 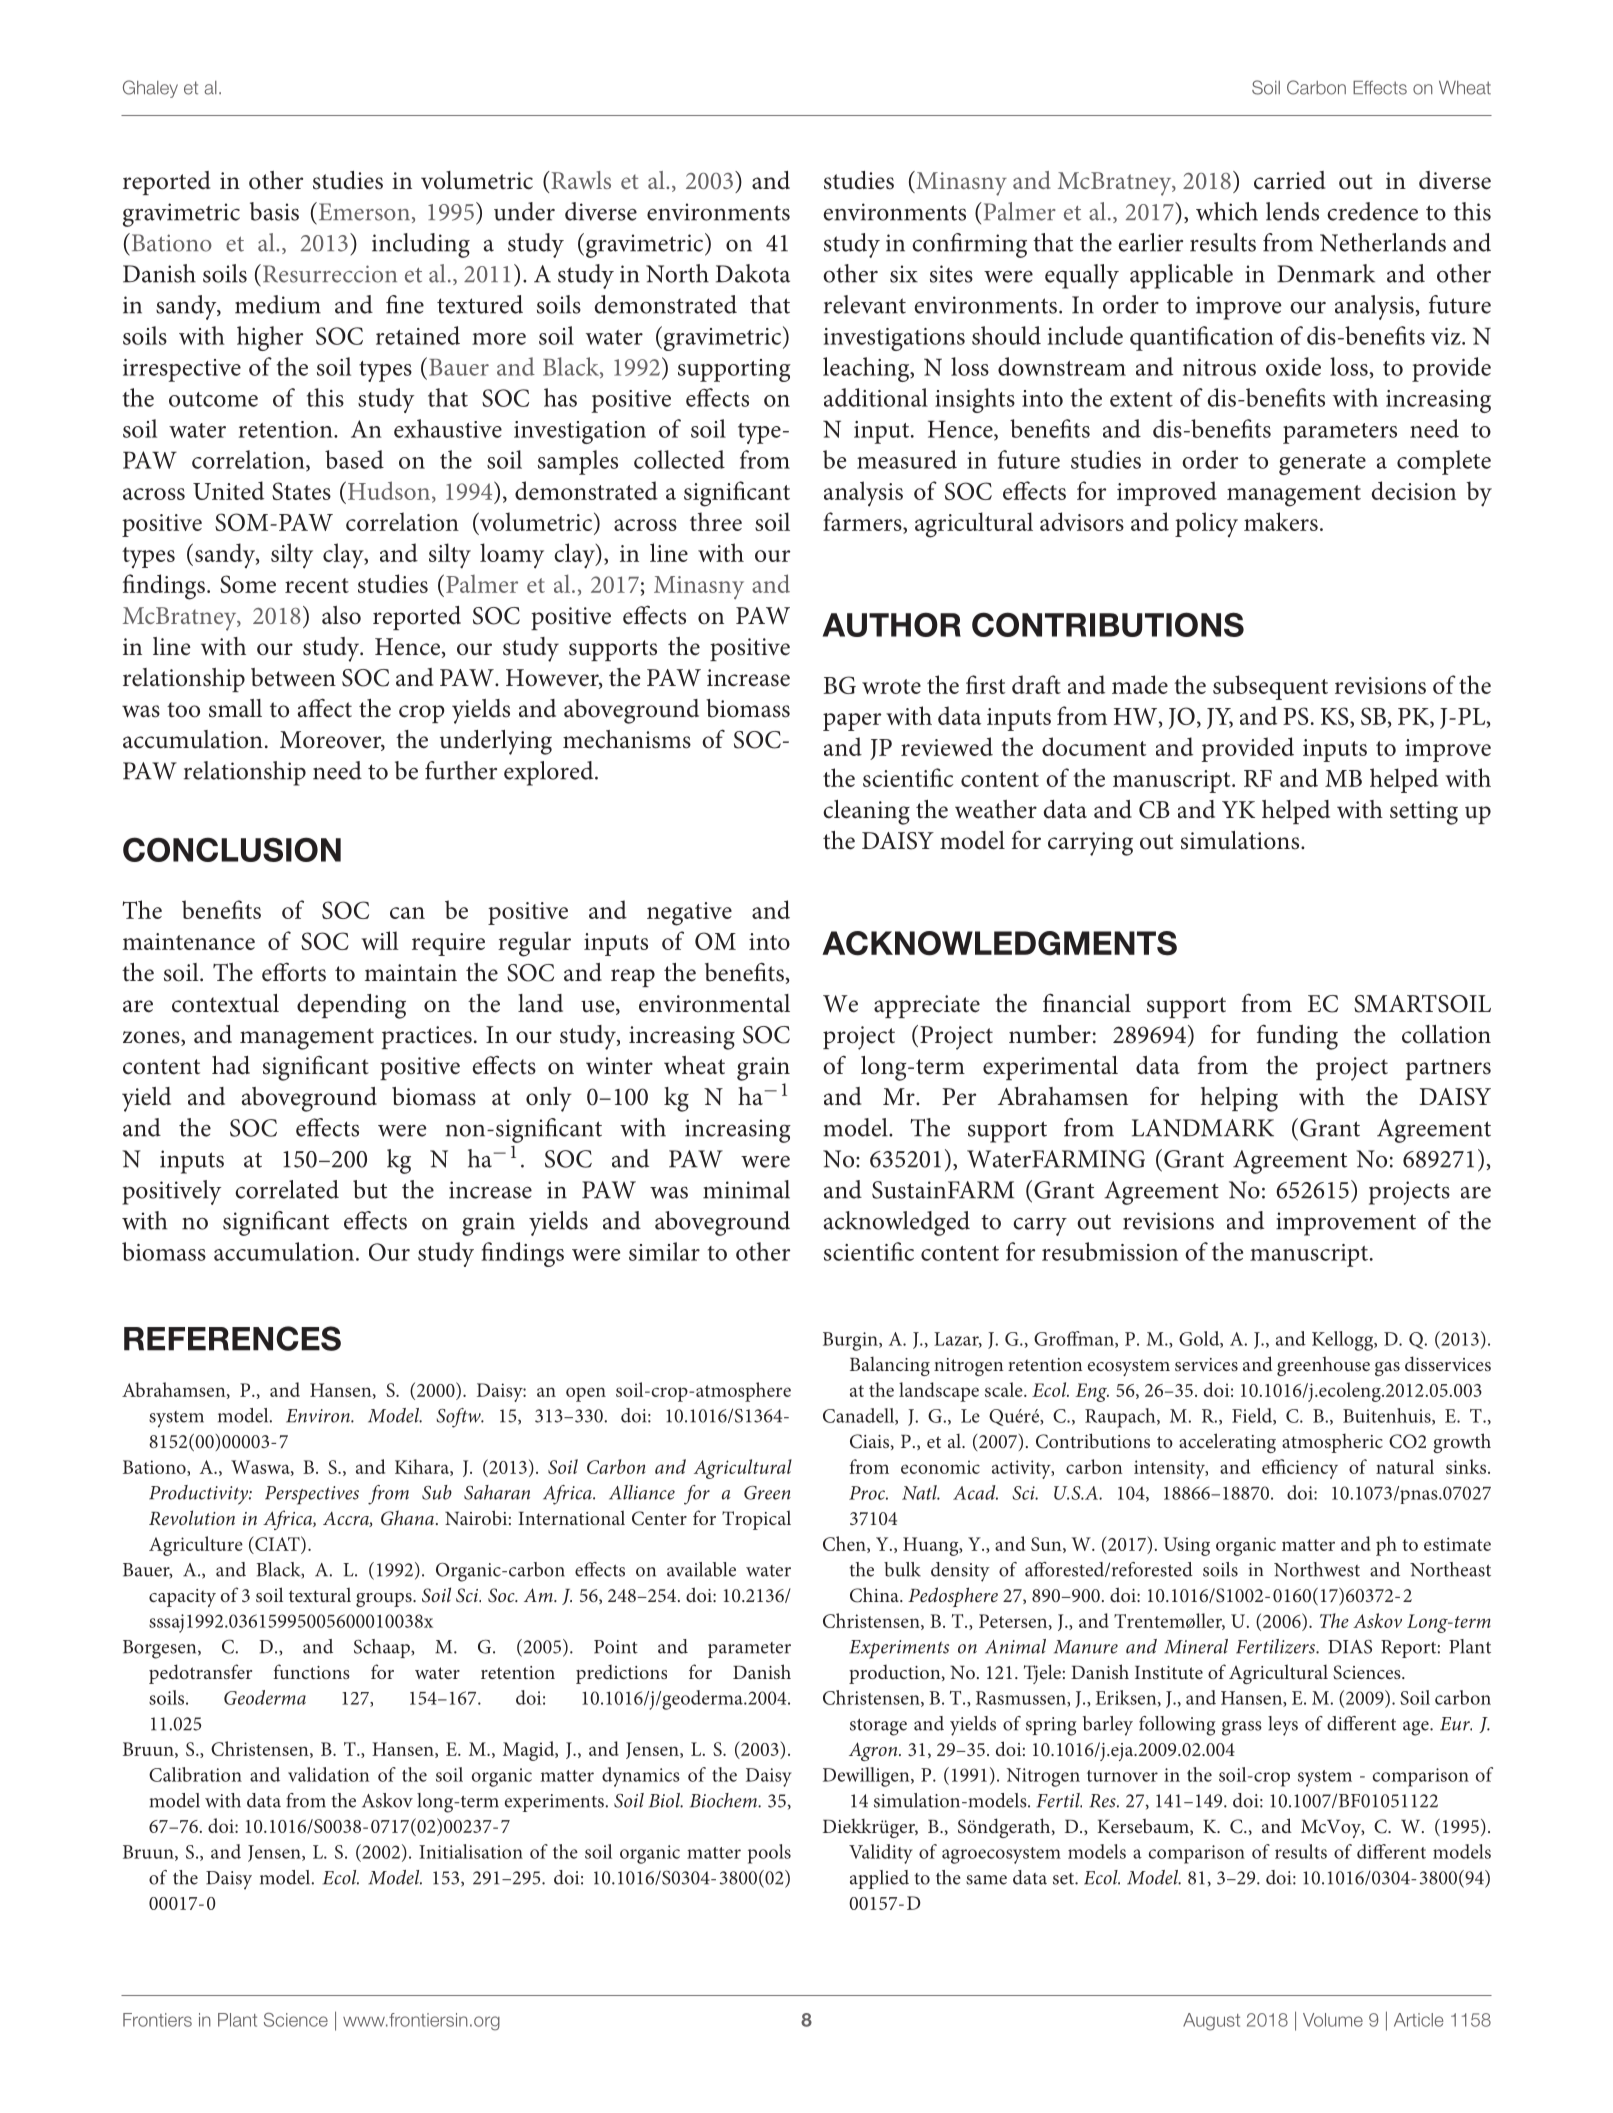 I want to click on setting, so click(x=1424, y=813).
